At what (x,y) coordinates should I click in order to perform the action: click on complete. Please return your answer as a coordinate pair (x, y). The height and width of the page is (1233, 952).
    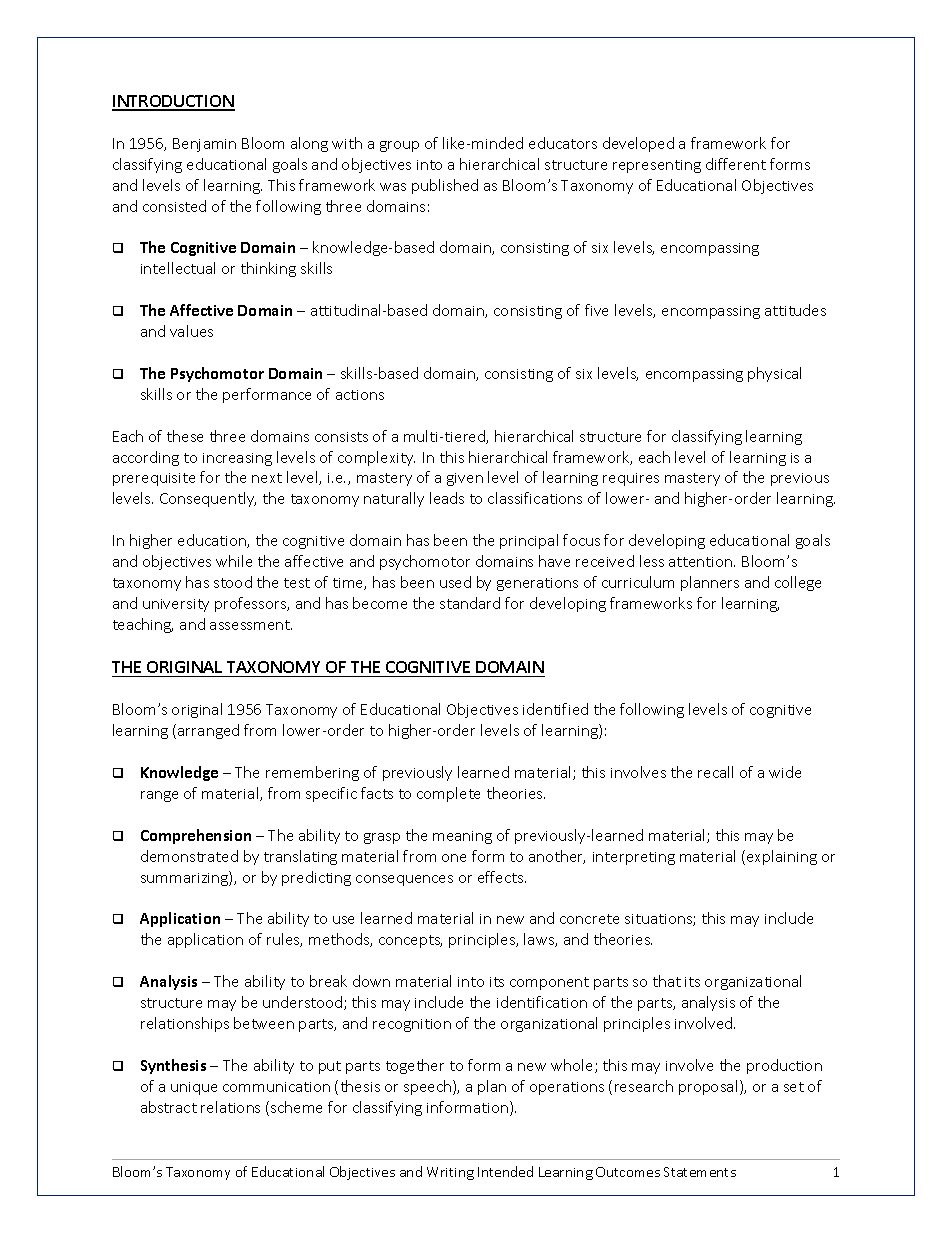
    Looking at the image, I should click on (448, 794).
